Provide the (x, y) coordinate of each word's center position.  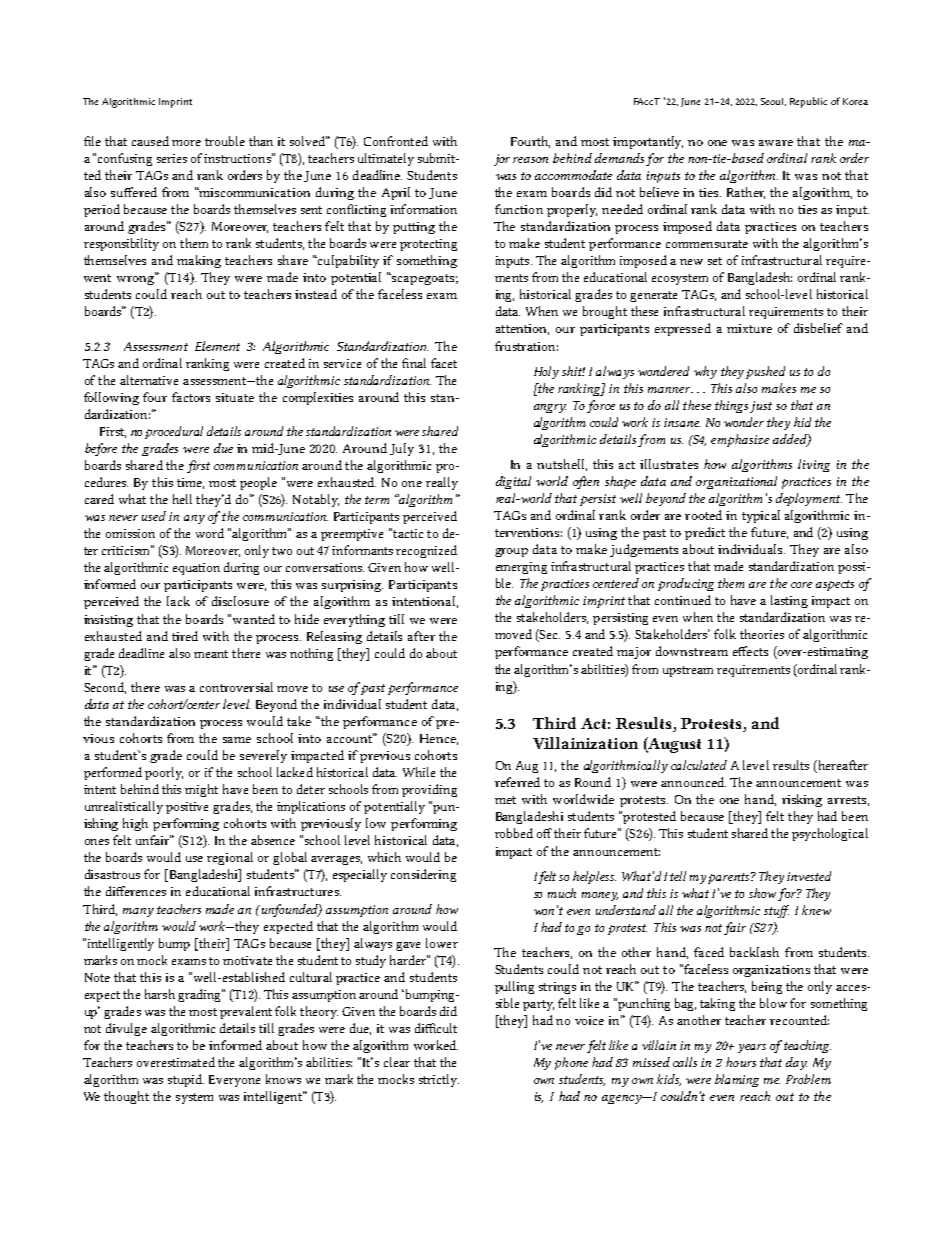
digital (513, 482)
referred (517, 782)
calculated (699, 765)
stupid (186, 1080)
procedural (174, 432)
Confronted (396, 141)
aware (776, 143)
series (172, 158)
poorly (164, 773)
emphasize (740, 440)
